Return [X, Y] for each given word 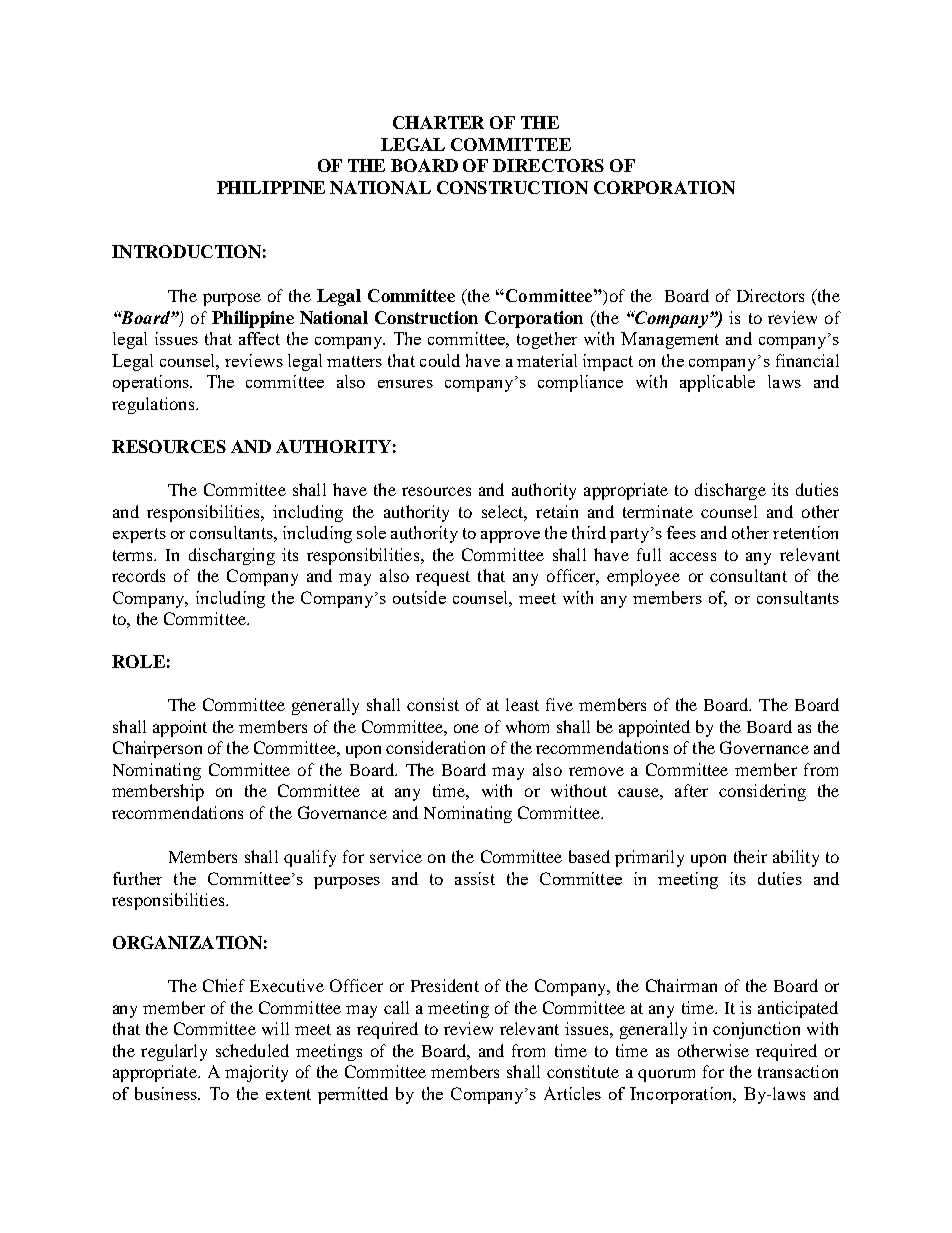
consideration [435, 747]
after [691, 790]
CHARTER [438, 122]
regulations [154, 405]
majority [256, 1073]
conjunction [756, 1030]
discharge [730, 491]
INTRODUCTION [186, 251]
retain [557, 511]
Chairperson [157, 749]
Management [670, 340]
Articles [572, 1093]
